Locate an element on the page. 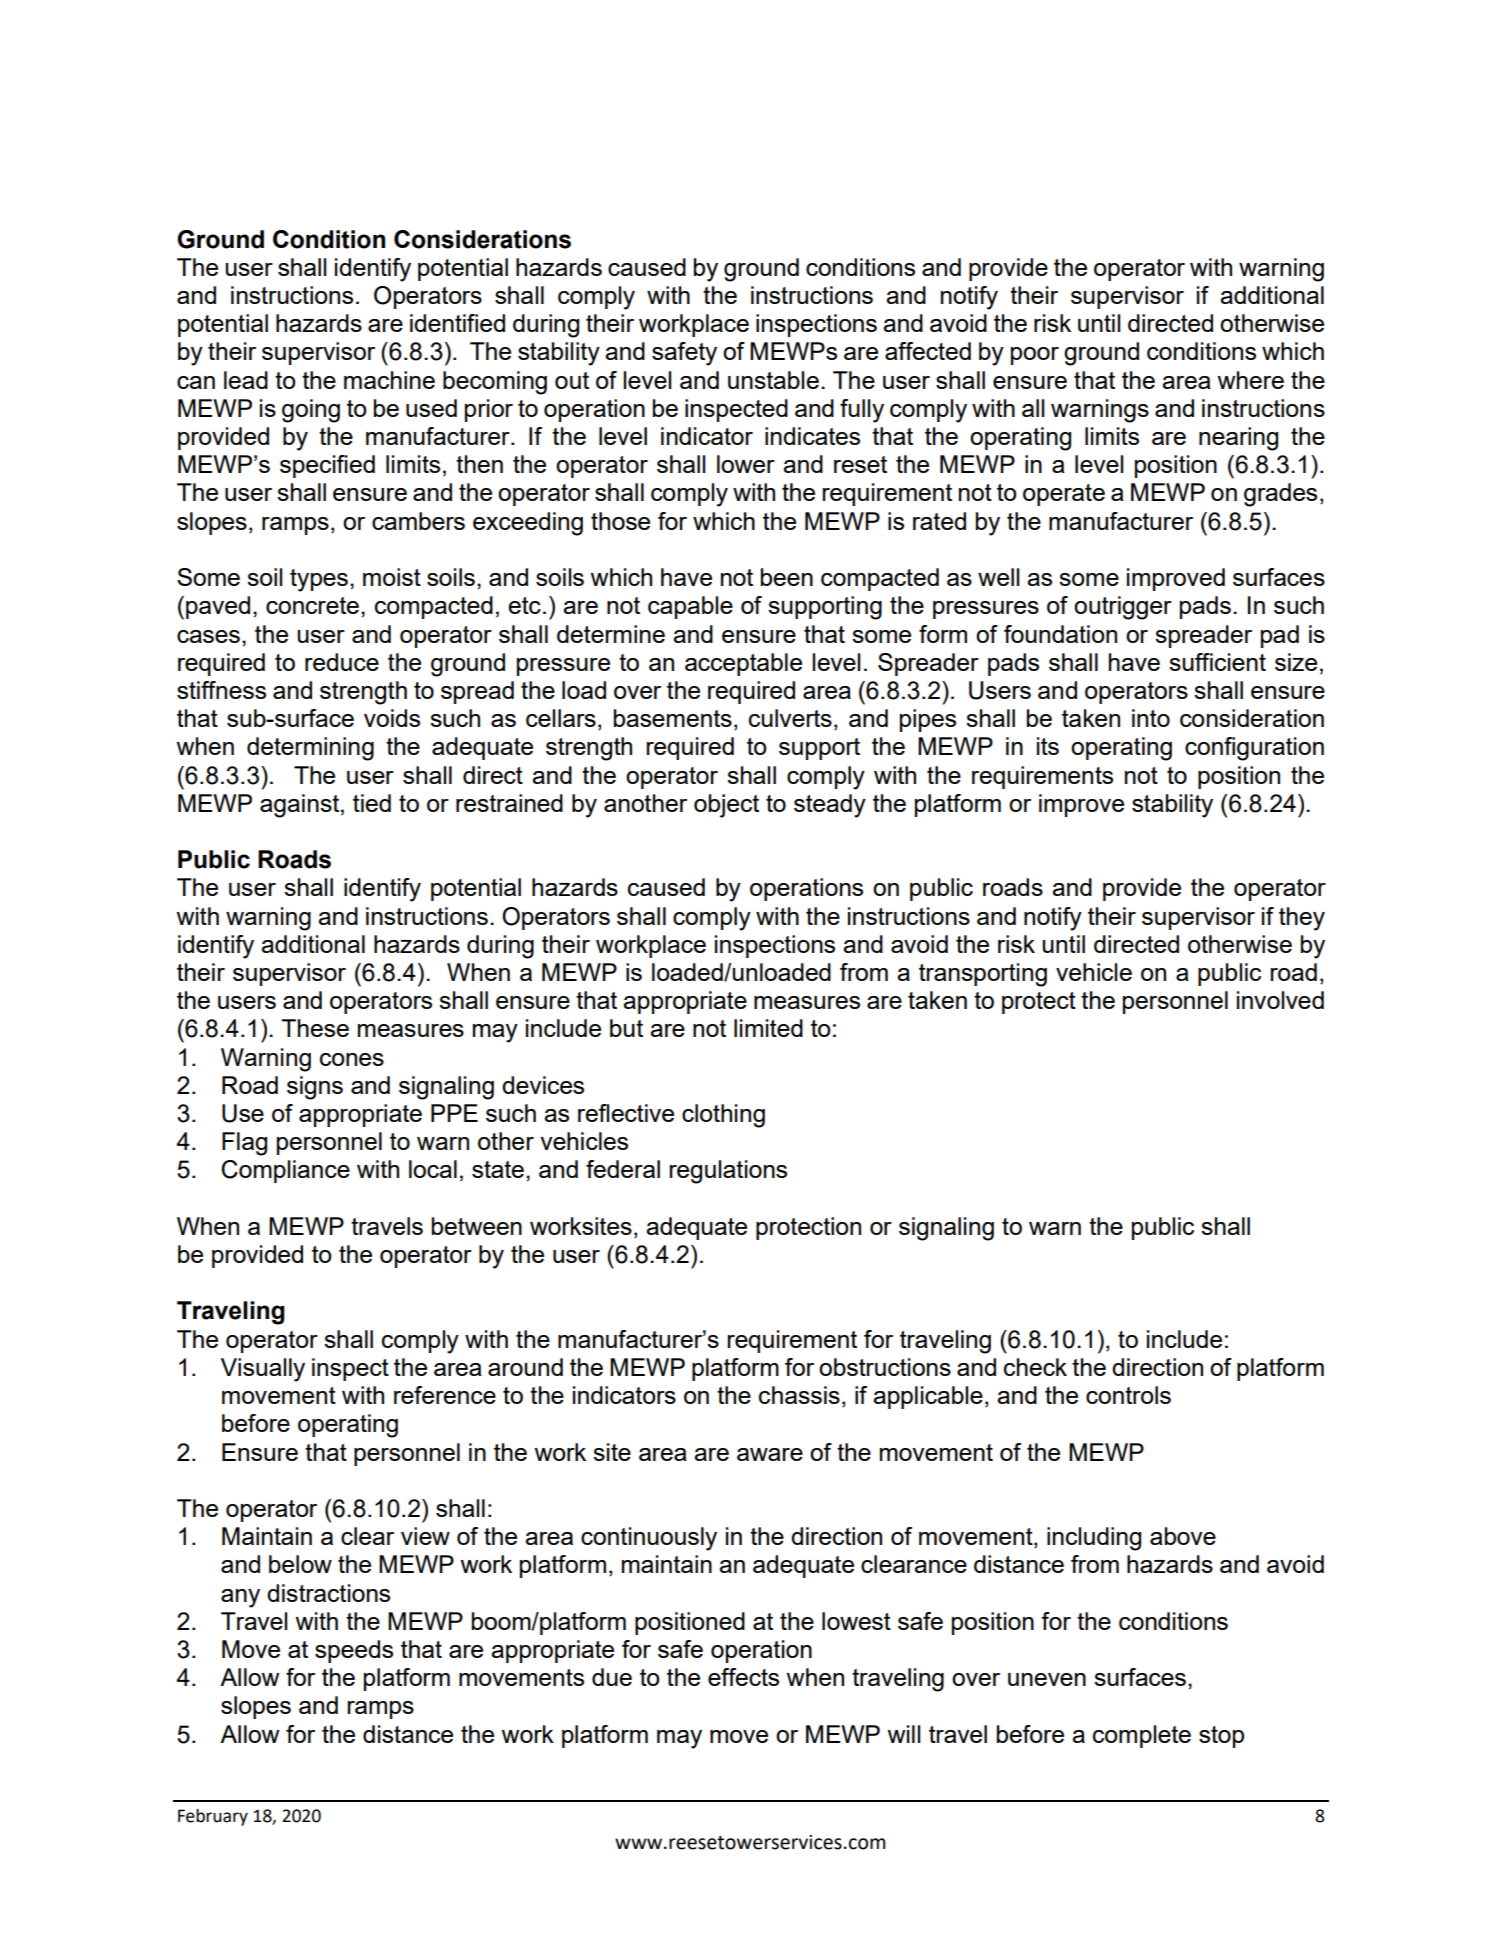 Image resolution: width=1502 pixels, height=1943 pixels. machine is located at coordinates (389, 380).
